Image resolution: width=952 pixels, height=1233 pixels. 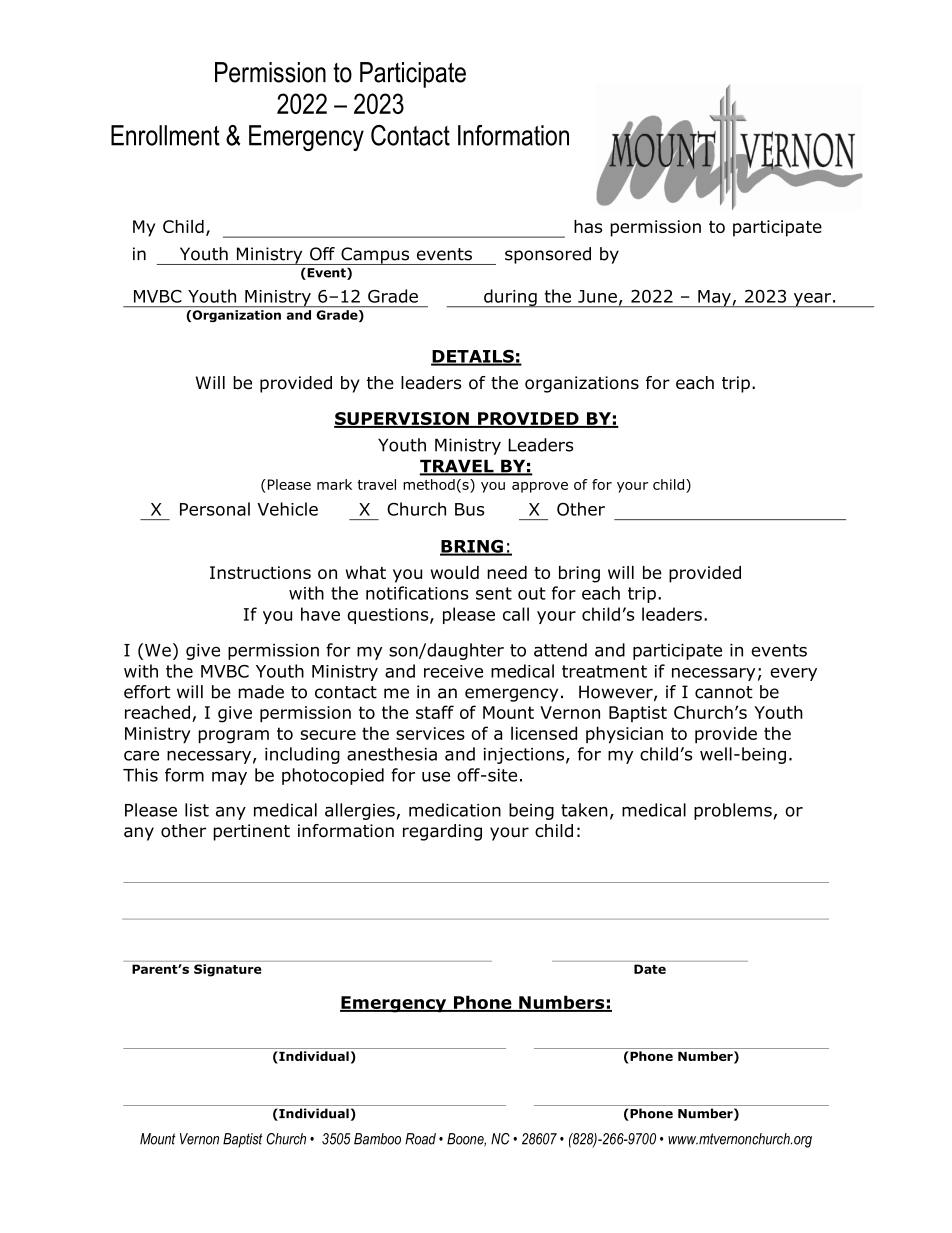 I want to click on has, so click(x=588, y=226).
